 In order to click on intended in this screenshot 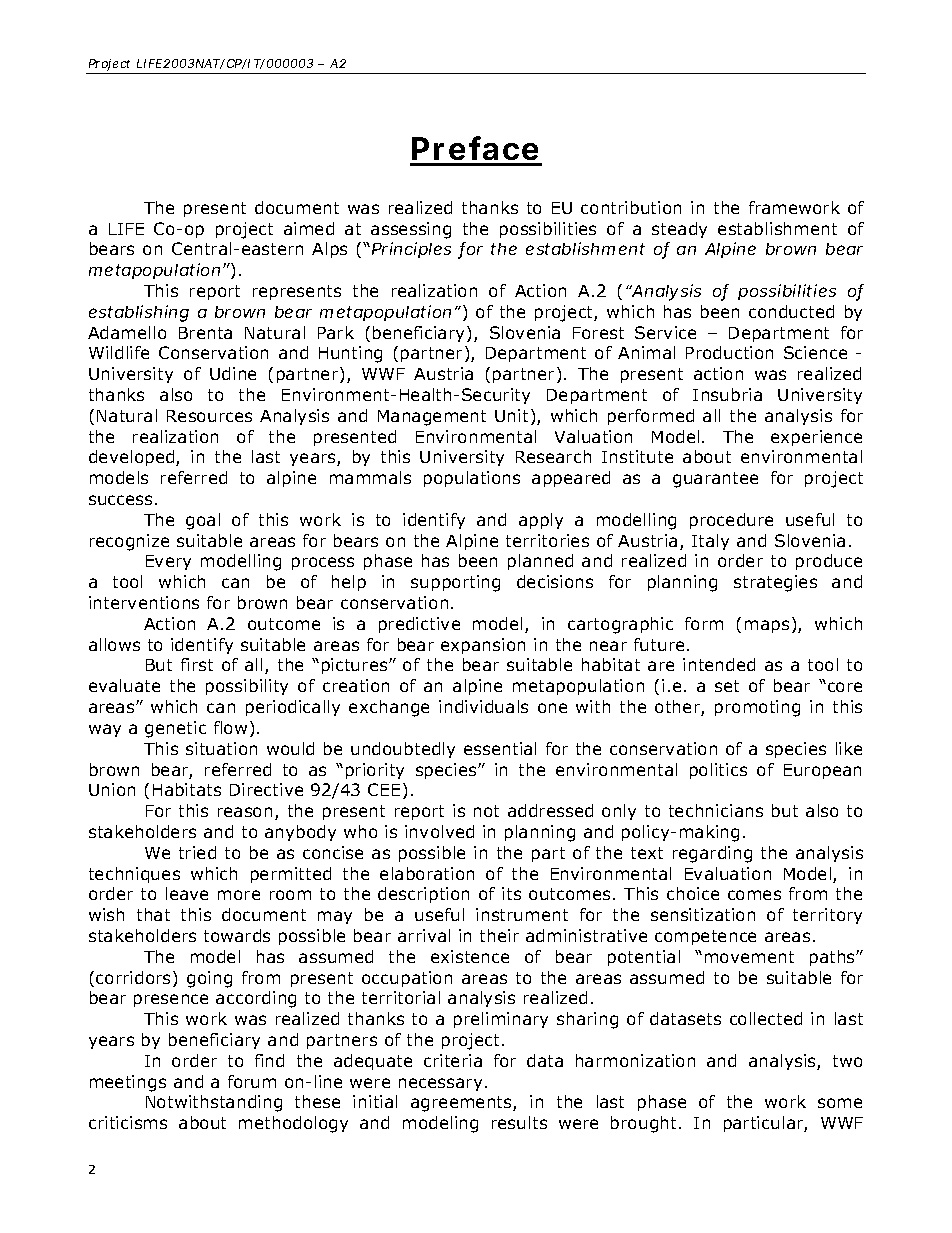, I will do `click(719, 664)`.
